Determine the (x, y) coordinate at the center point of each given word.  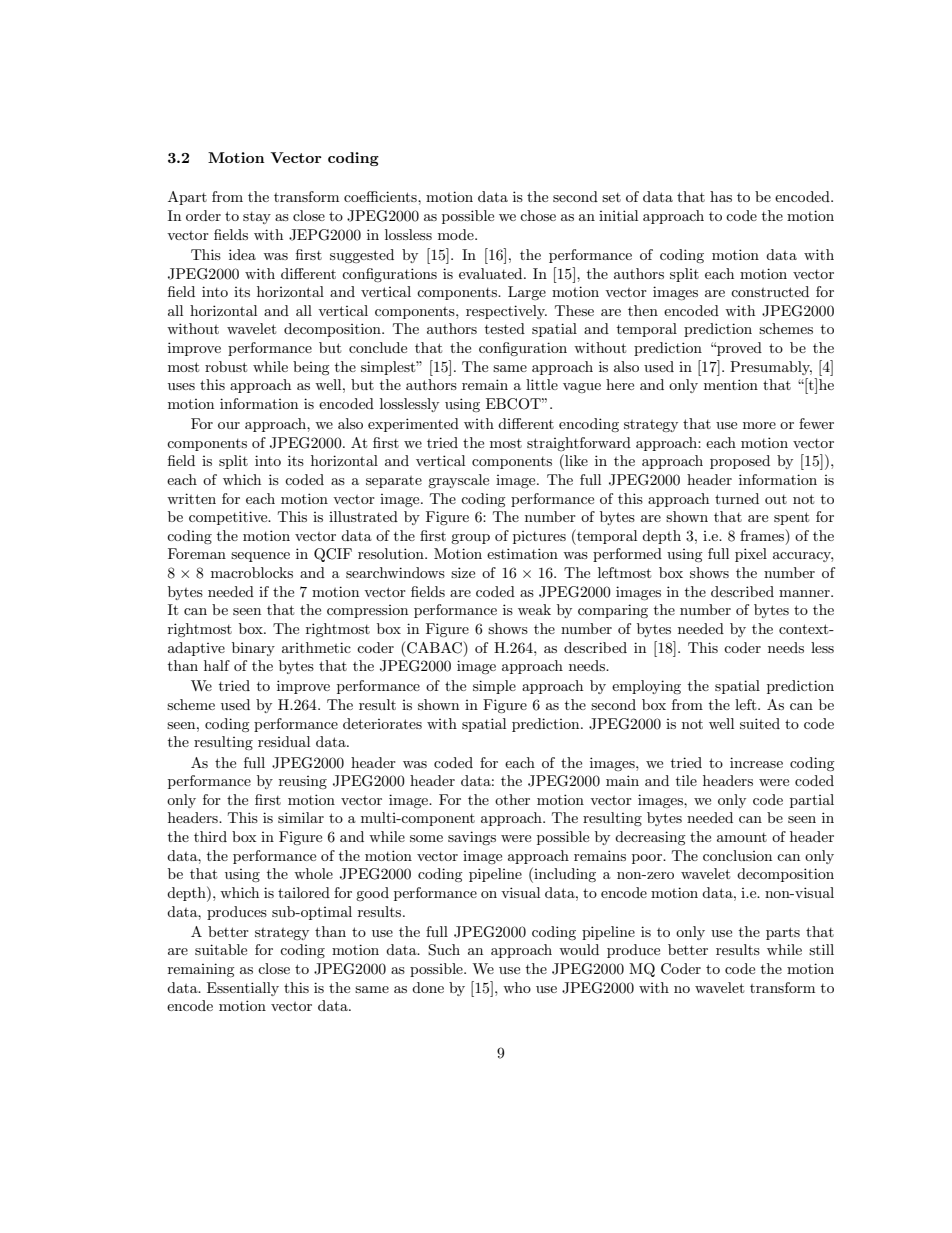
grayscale (458, 481)
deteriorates (382, 723)
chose (538, 215)
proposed (740, 462)
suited (760, 723)
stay (257, 218)
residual (284, 741)
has (721, 196)
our (229, 425)
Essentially (243, 989)
